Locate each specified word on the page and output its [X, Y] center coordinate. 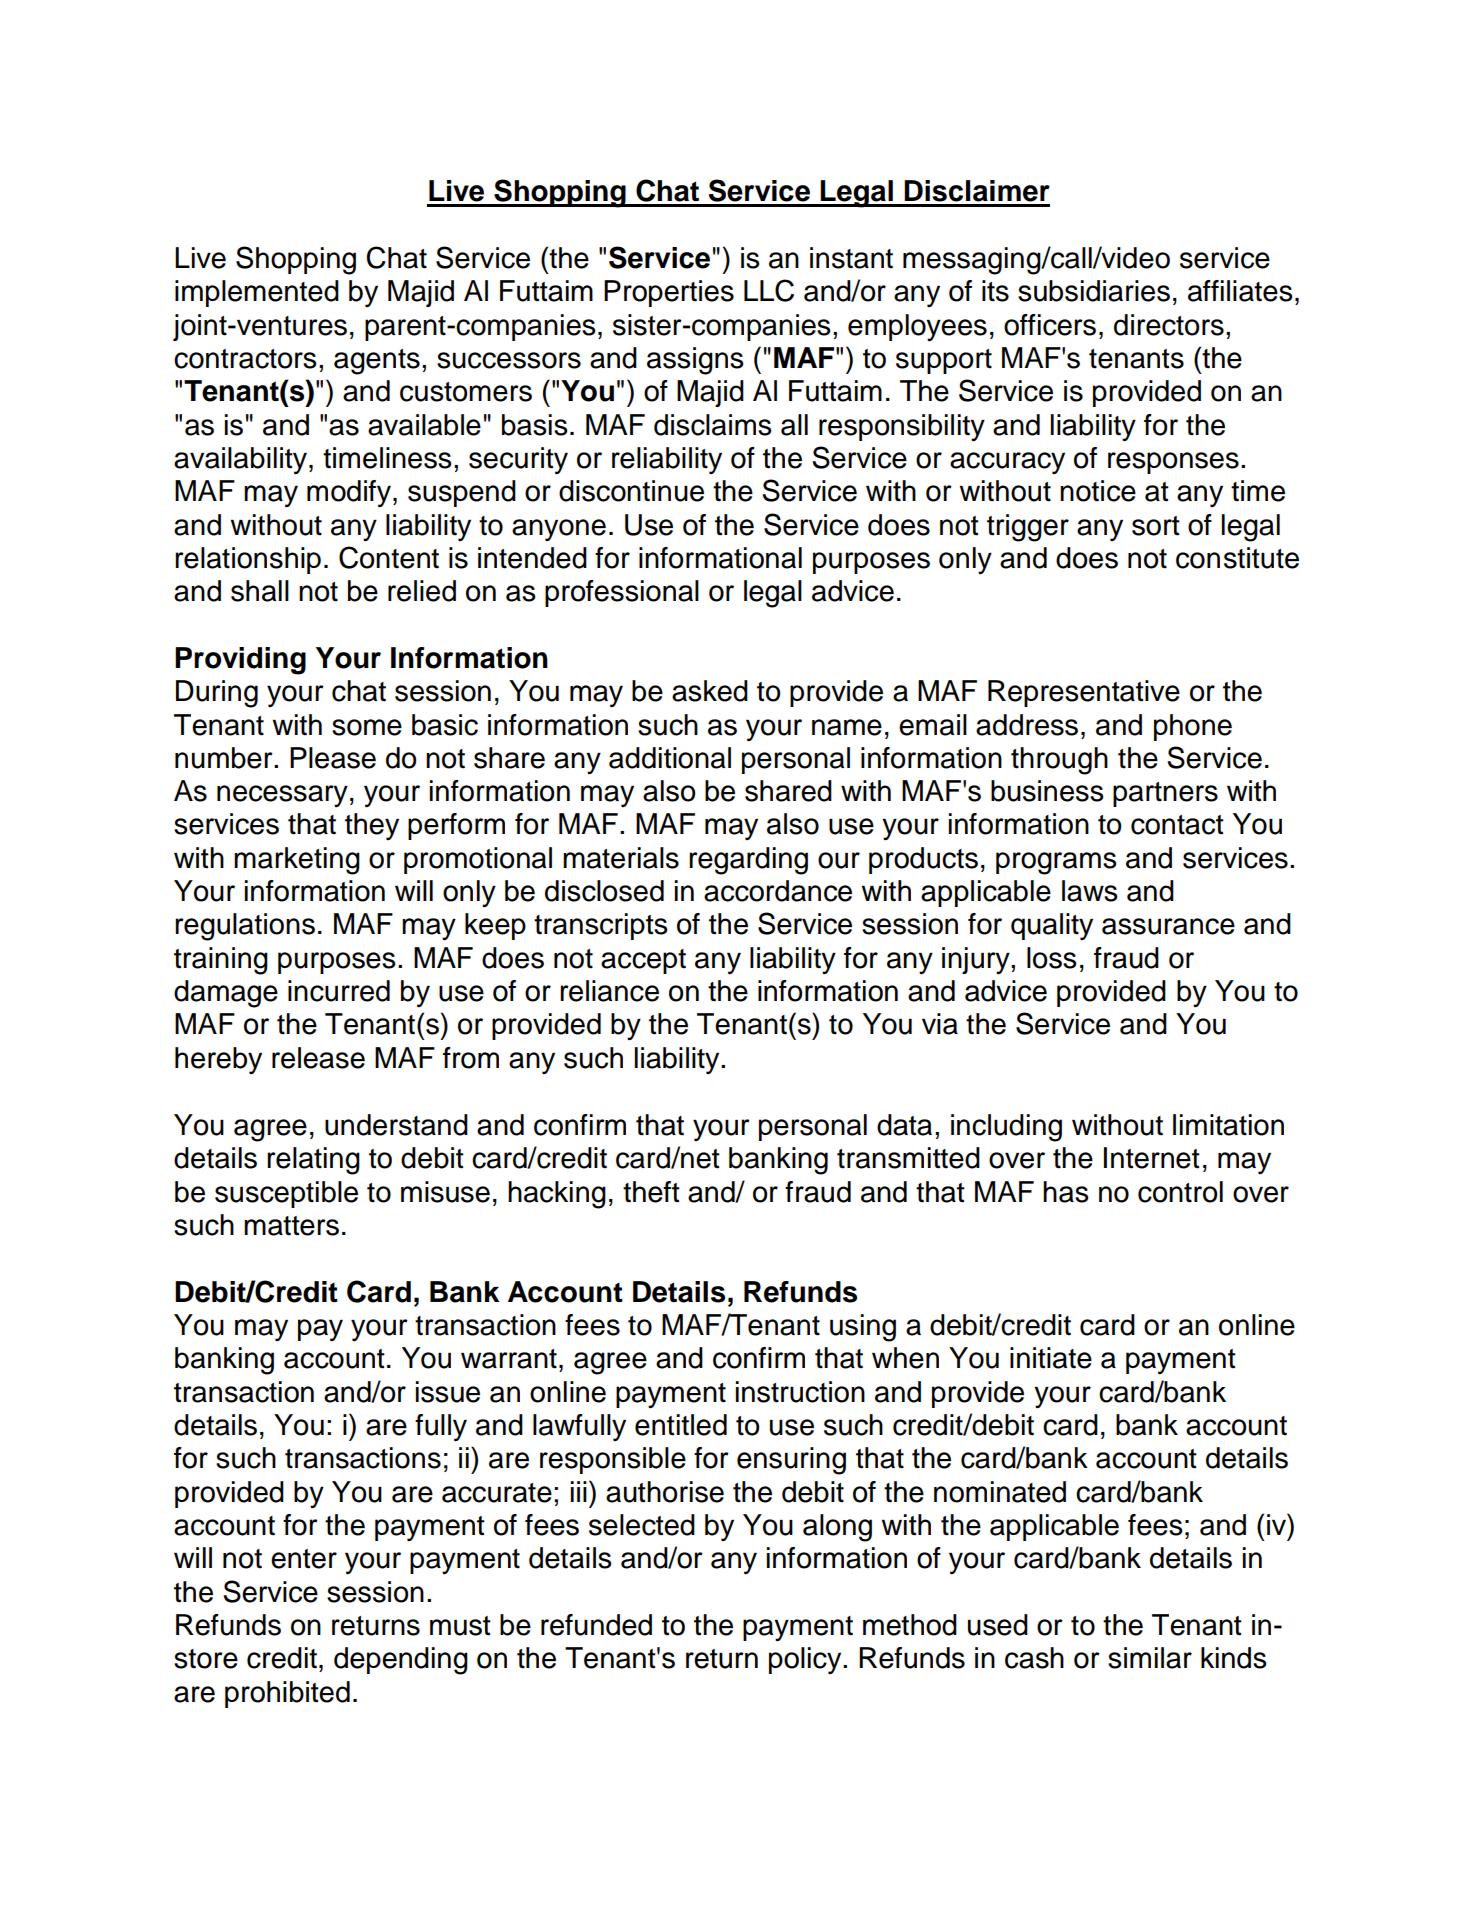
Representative [1084, 693]
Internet [1152, 1158]
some [367, 727]
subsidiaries [1094, 291]
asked [710, 691]
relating [313, 1161]
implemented [257, 293]
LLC [769, 290]
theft [651, 1192]
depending [401, 1661]
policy [806, 1660]
